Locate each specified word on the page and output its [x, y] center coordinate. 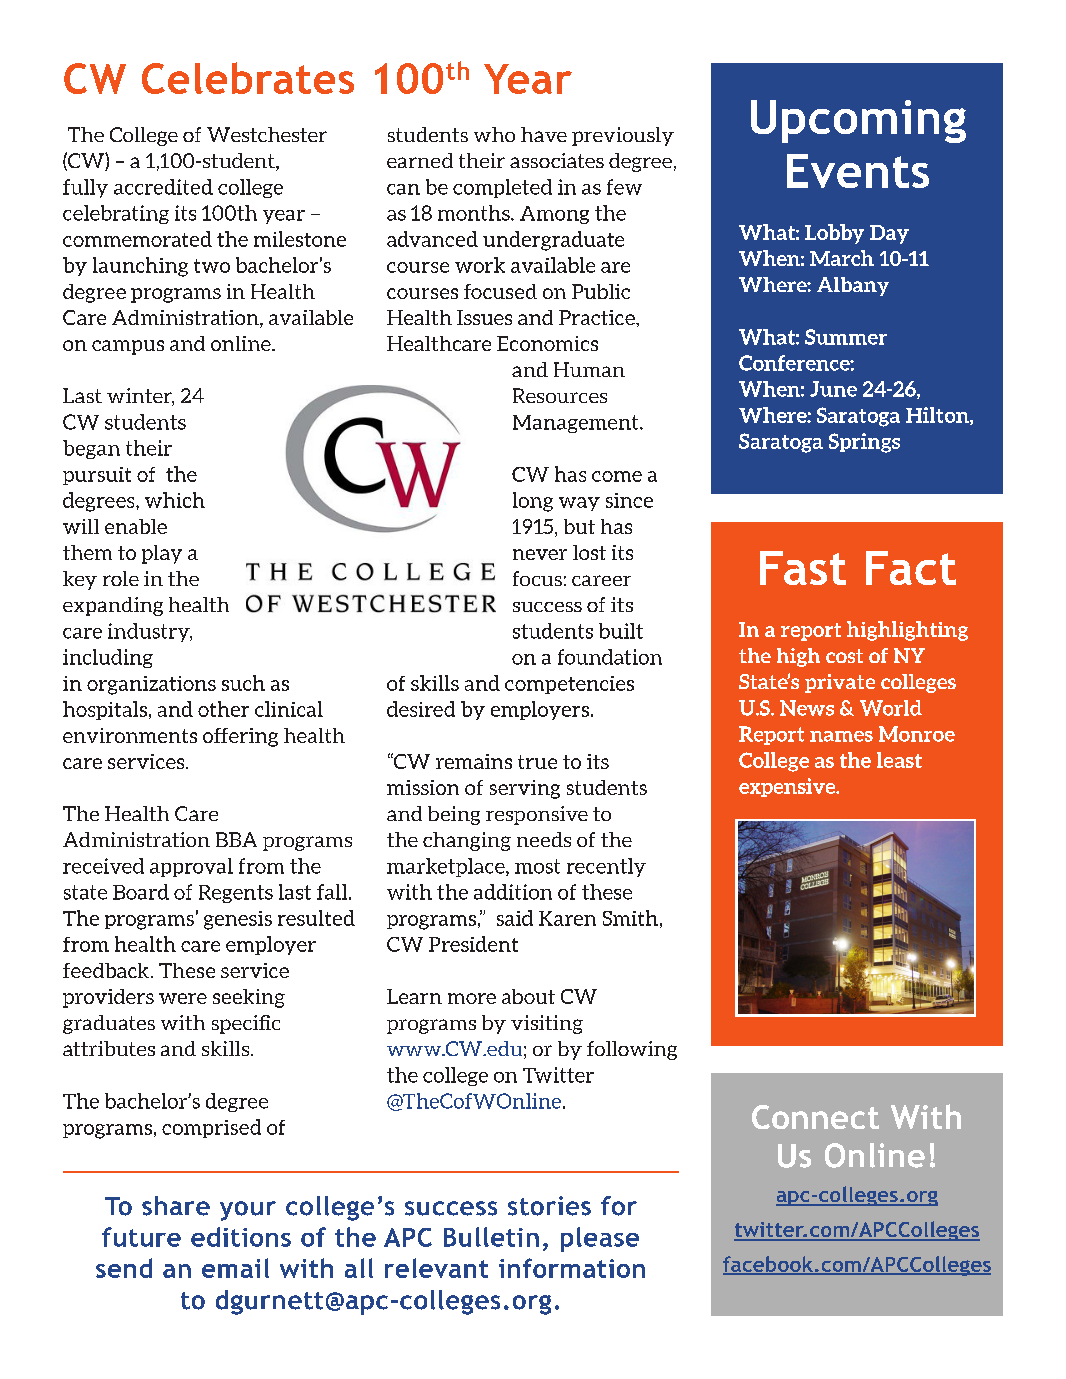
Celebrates [248, 78]
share [176, 1206]
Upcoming [858, 121]
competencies [569, 685]
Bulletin [491, 1237]
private [840, 683]
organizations [151, 685]
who [494, 134]
